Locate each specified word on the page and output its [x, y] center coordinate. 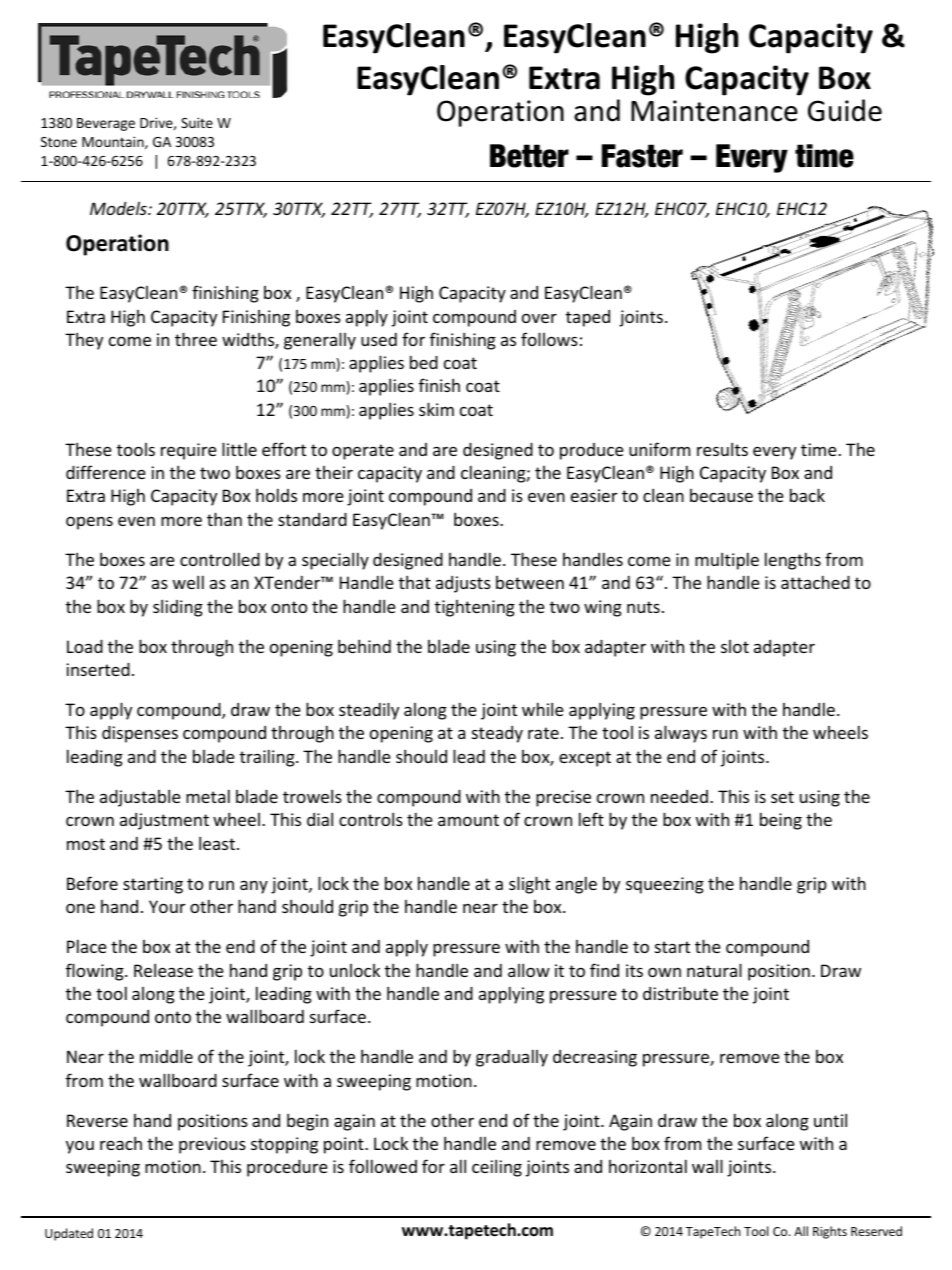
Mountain [114, 142]
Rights [830, 1232]
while [543, 709]
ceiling [497, 1168]
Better [529, 156]
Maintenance [714, 111]
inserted [98, 669]
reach [121, 1143]
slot [735, 646]
